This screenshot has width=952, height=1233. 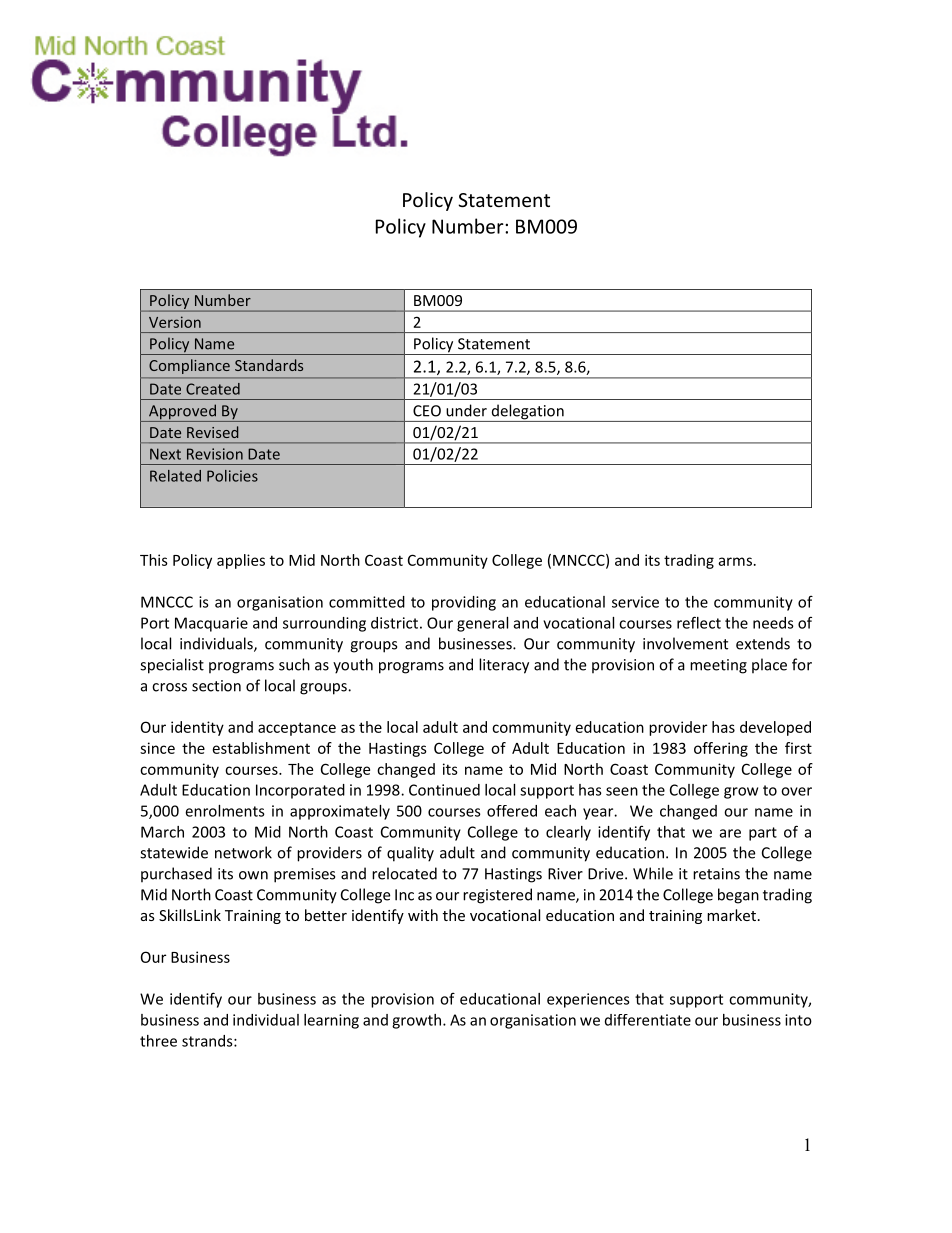 What do you see at coordinates (718, 666) in the screenshot?
I see `meeting` at bounding box center [718, 666].
